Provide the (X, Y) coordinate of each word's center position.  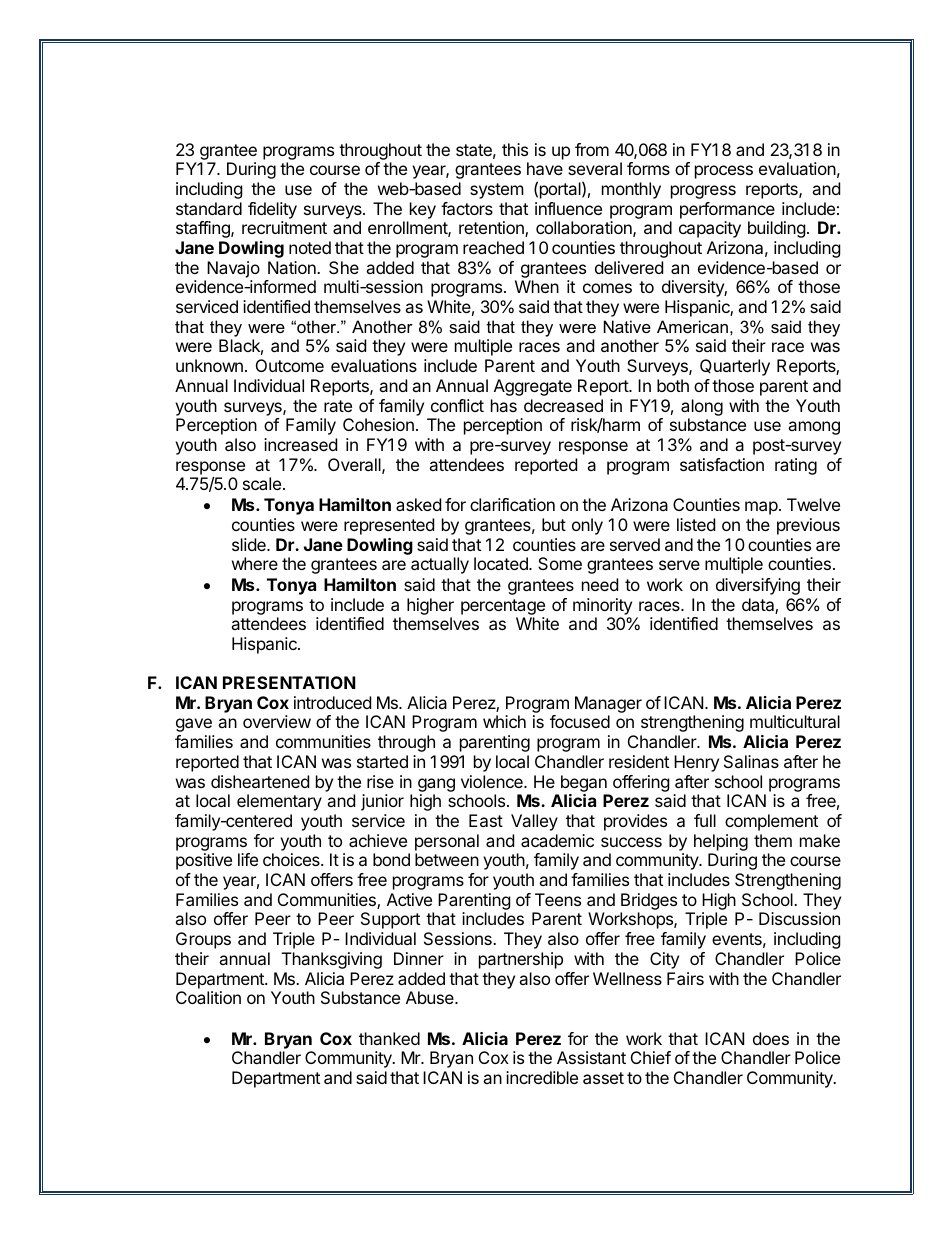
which (504, 721)
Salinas (751, 761)
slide (250, 544)
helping (721, 842)
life (248, 859)
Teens (558, 899)
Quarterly (735, 367)
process (724, 172)
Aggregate (533, 387)
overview (277, 721)
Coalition (208, 997)
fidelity (272, 210)
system (497, 191)
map (761, 508)
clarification (512, 504)
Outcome (290, 365)
